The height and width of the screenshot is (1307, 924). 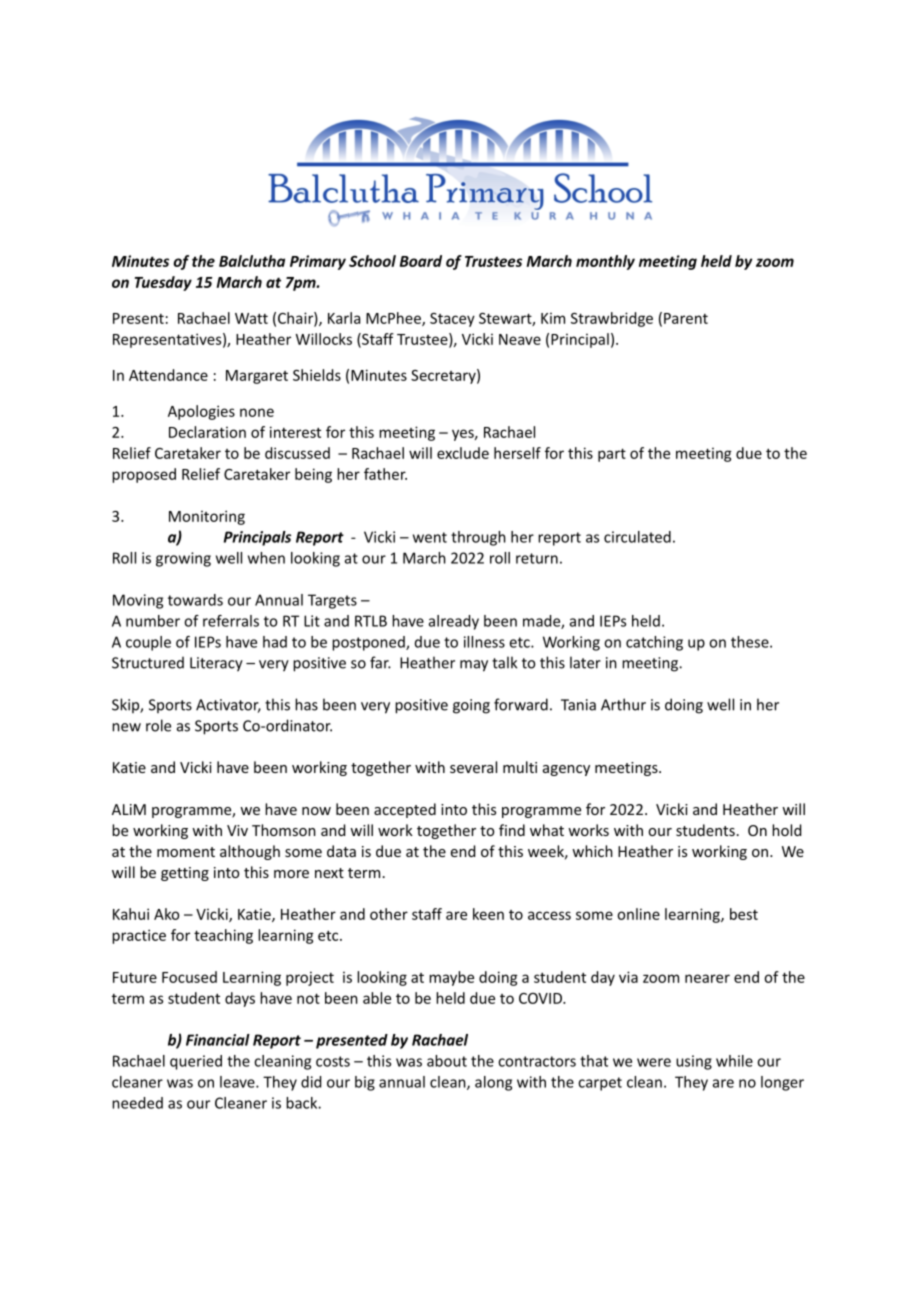 What do you see at coordinates (452, 320) in the screenshot?
I see `Stacey` at bounding box center [452, 320].
